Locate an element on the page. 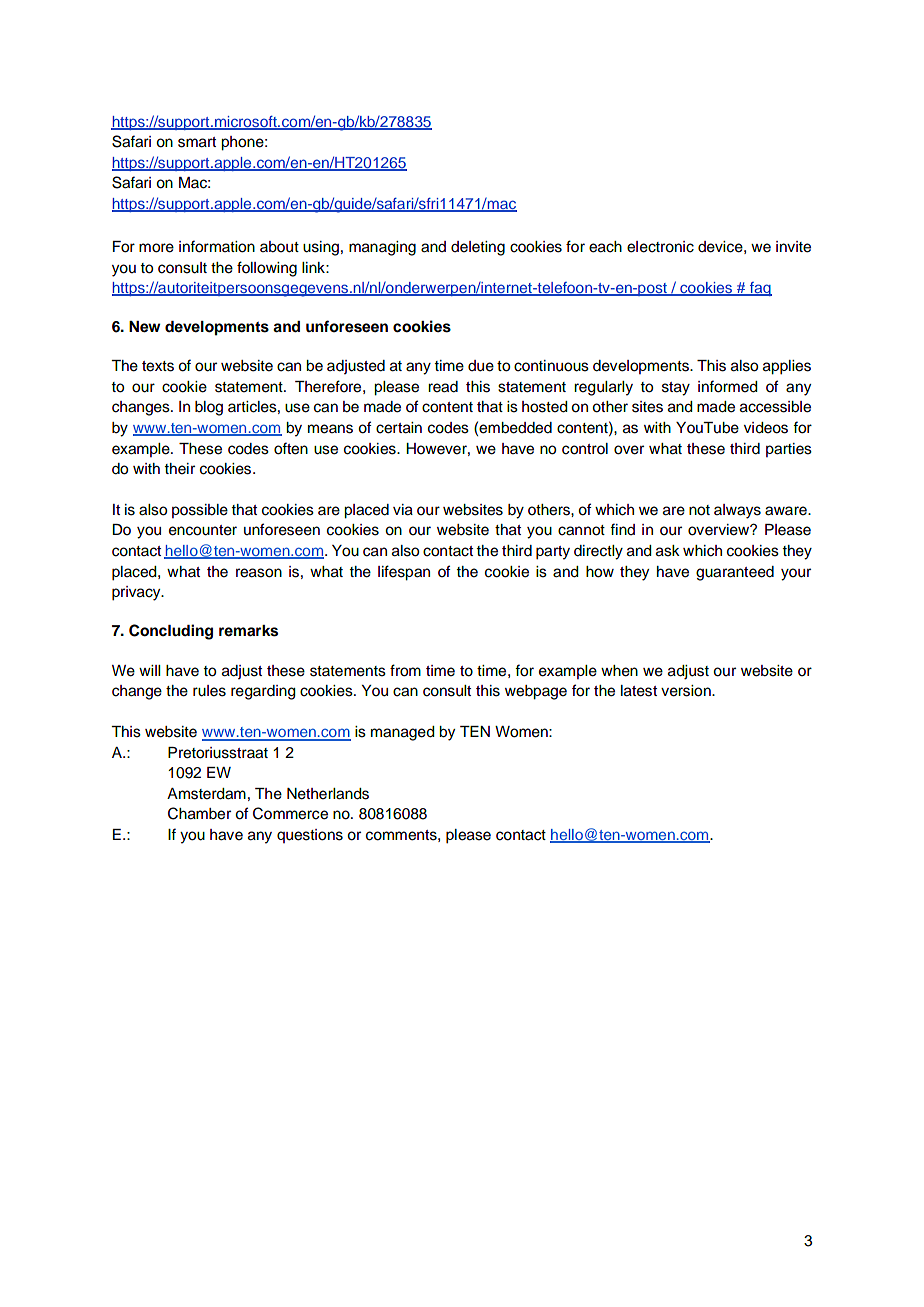 This document has width=924, height=1307. deleting is located at coordinates (478, 248).
